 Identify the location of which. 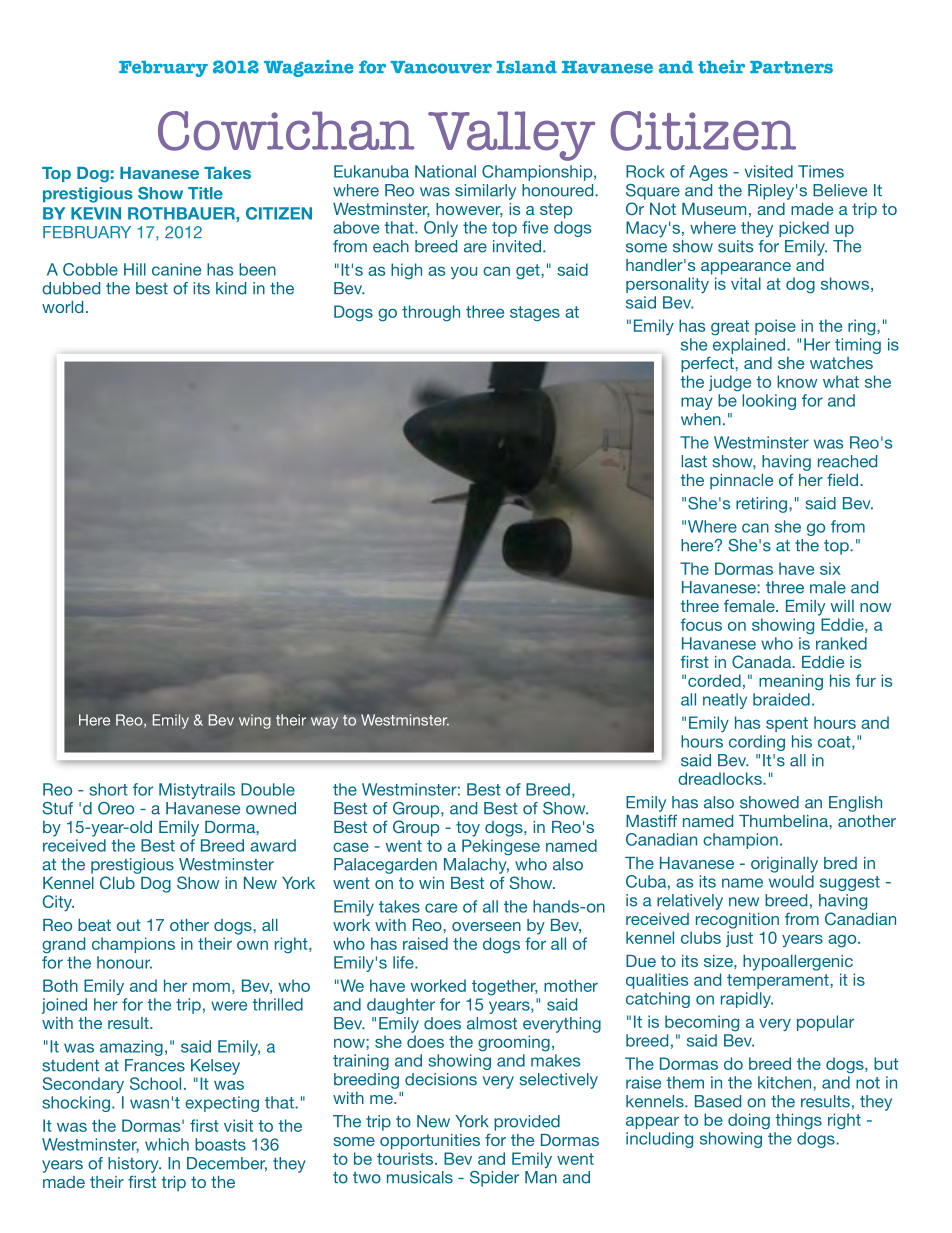
(167, 1144).
